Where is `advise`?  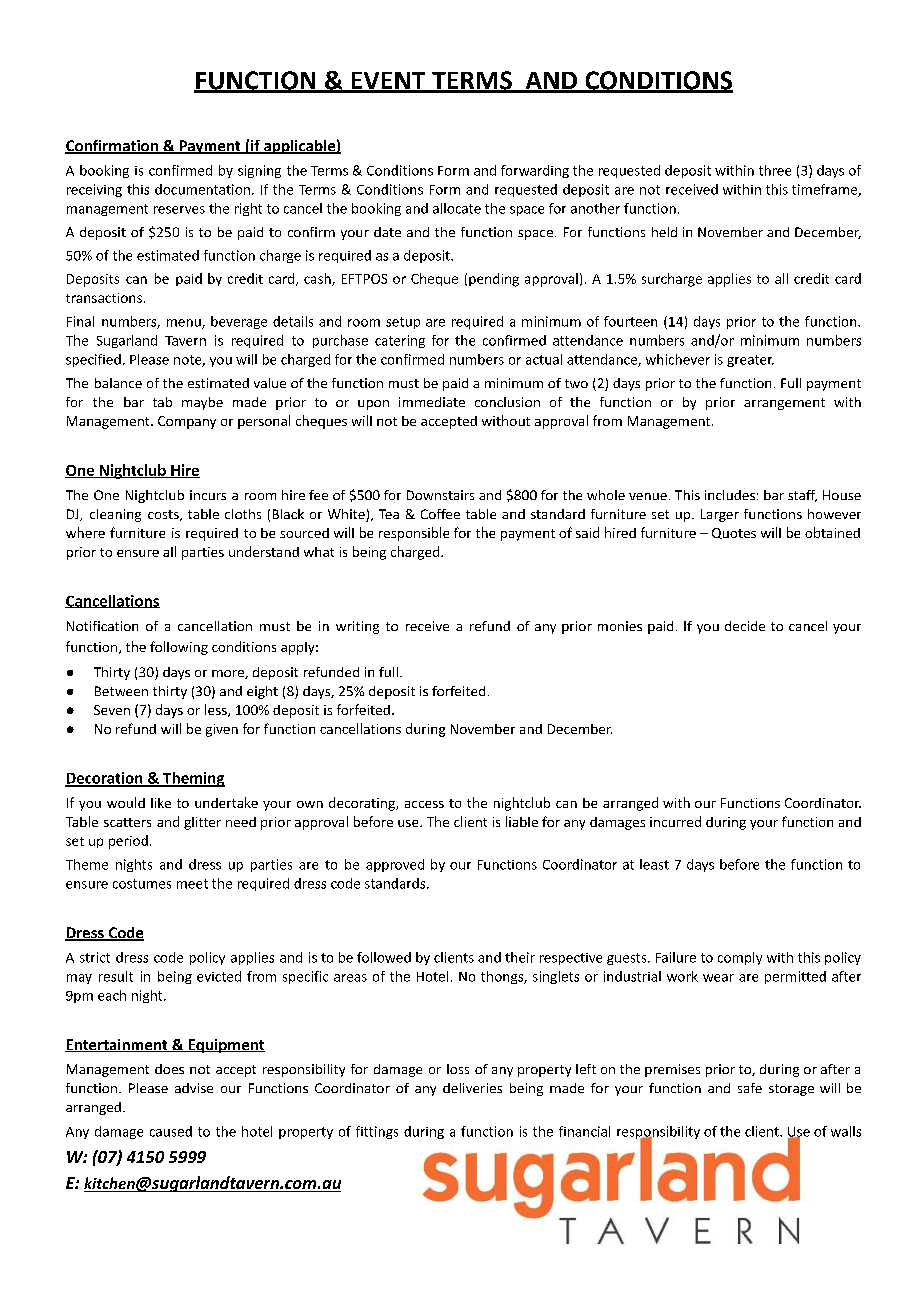 advise is located at coordinates (194, 1088).
